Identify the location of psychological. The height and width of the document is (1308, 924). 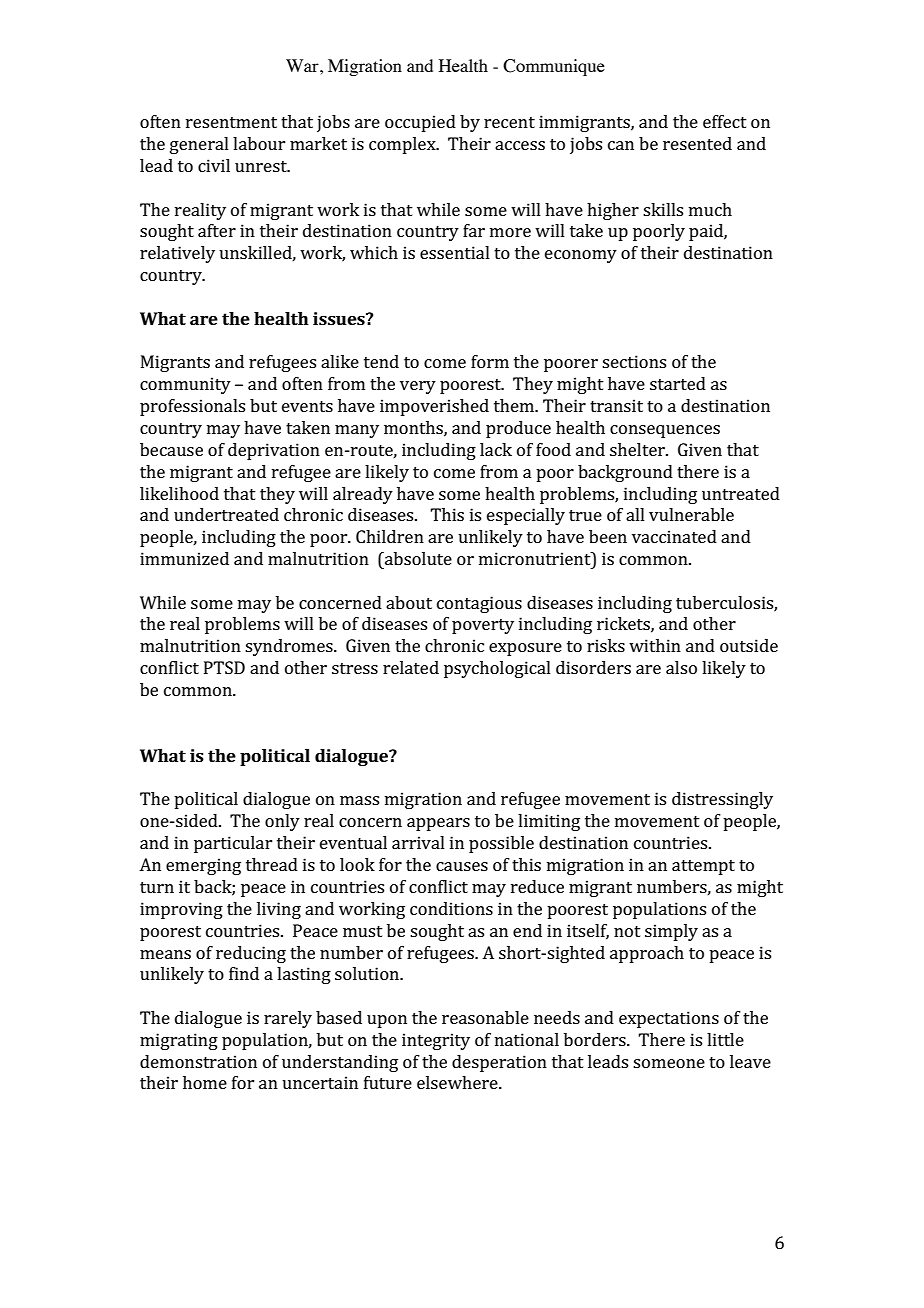
(497, 669).
